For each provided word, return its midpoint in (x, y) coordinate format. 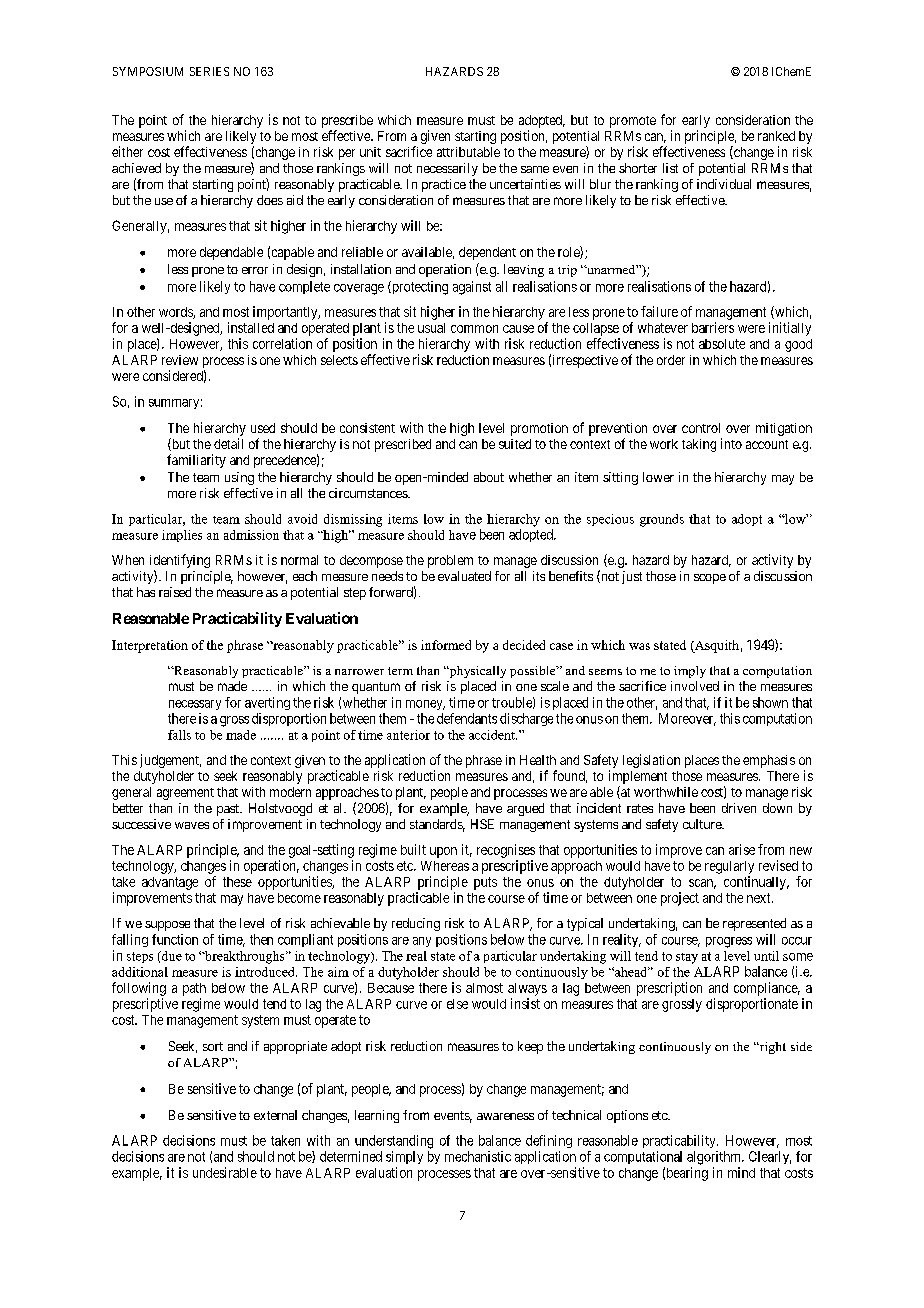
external (275, 1115)
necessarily (447, 169)
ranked (776, 136)
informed (446, 645)
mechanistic (478, 1156)
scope (710, 579)
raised (175, 592)
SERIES (209, 71)
